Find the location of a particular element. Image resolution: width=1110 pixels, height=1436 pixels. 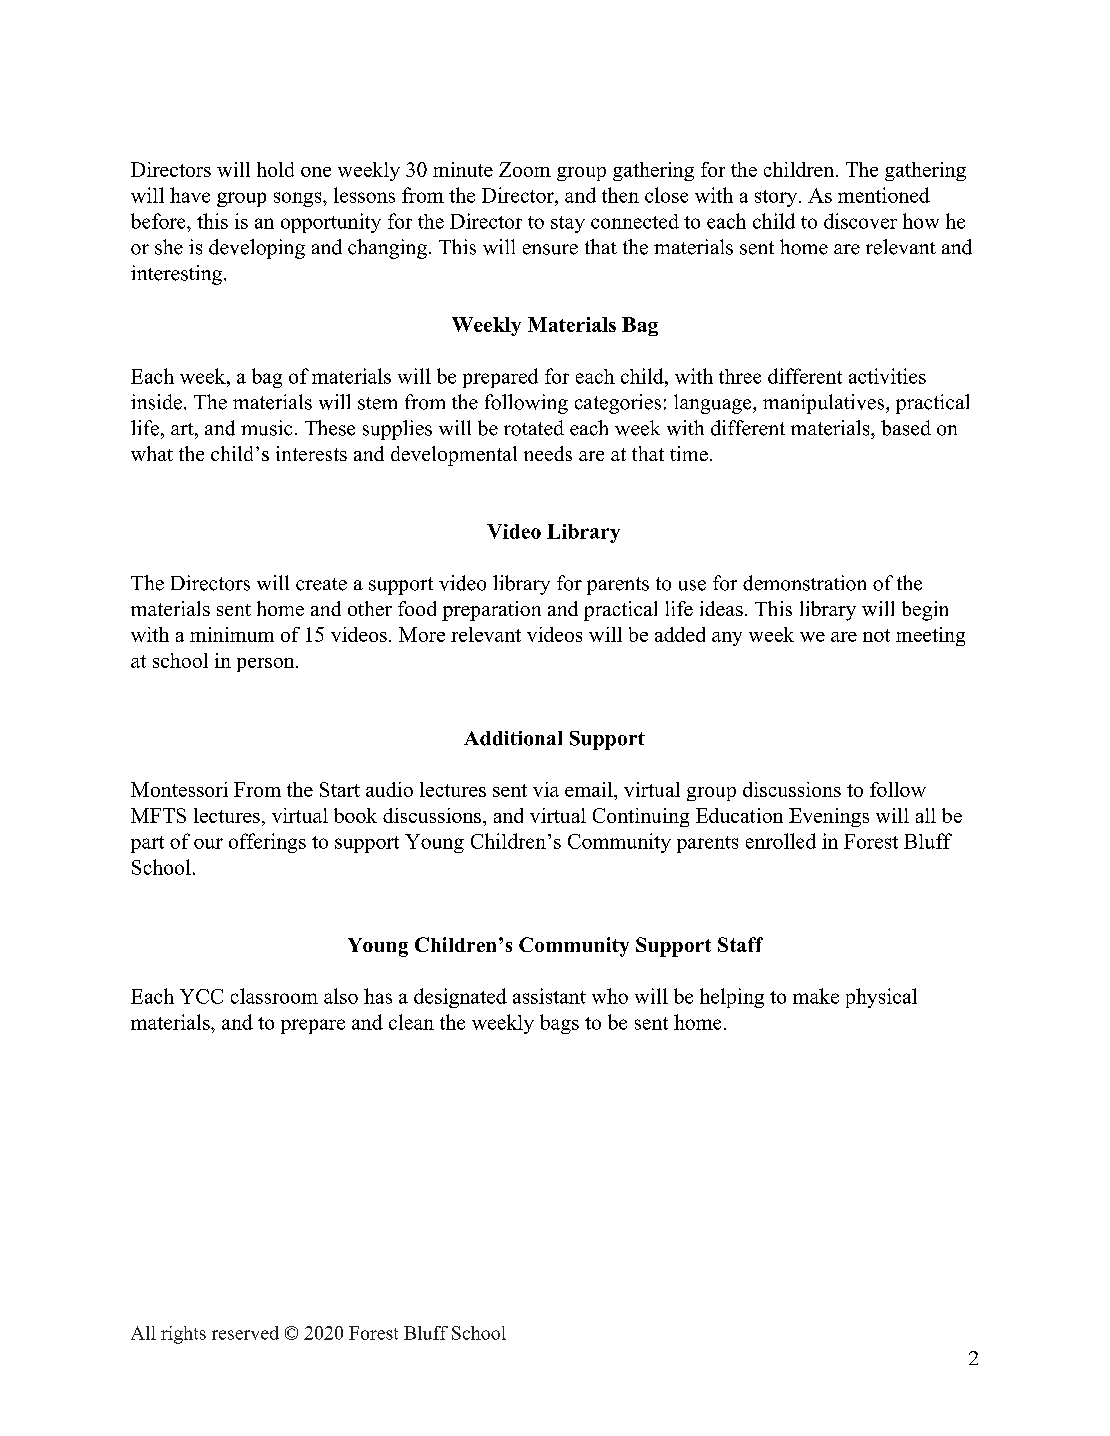

have is located at coordinates (190, 195).
